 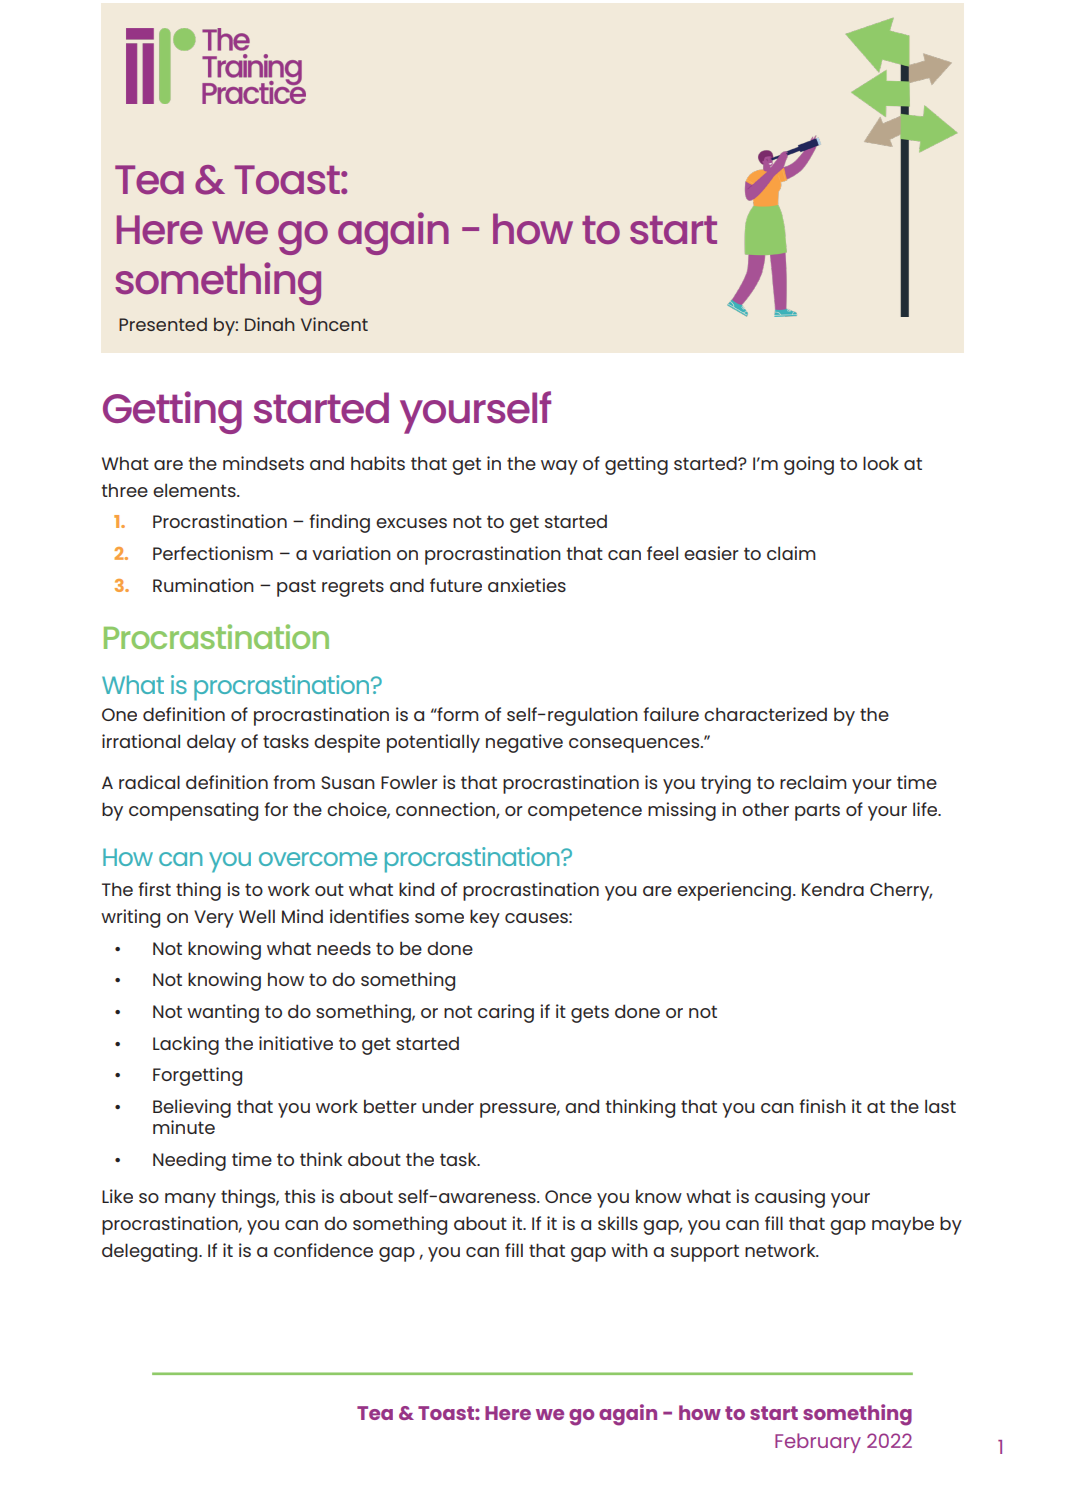 What do you see at coordinates (524, 743) in the page?
I see `negative` at bounding box center [524, 743].
